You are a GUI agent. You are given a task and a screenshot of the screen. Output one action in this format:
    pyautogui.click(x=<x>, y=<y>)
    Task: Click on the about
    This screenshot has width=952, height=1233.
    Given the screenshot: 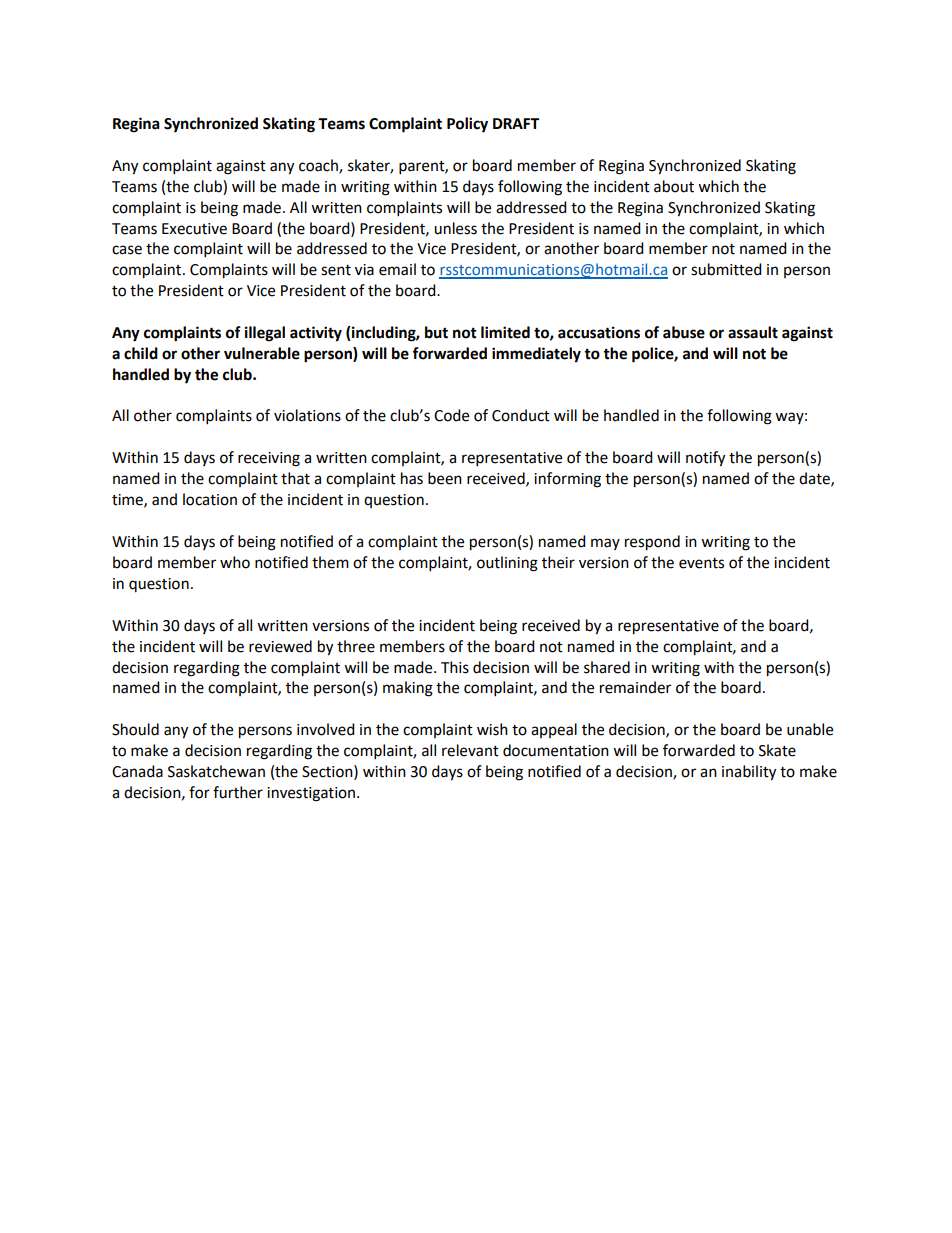 What is the action you would take?
    pyautogui.click(x=674, y=186)
